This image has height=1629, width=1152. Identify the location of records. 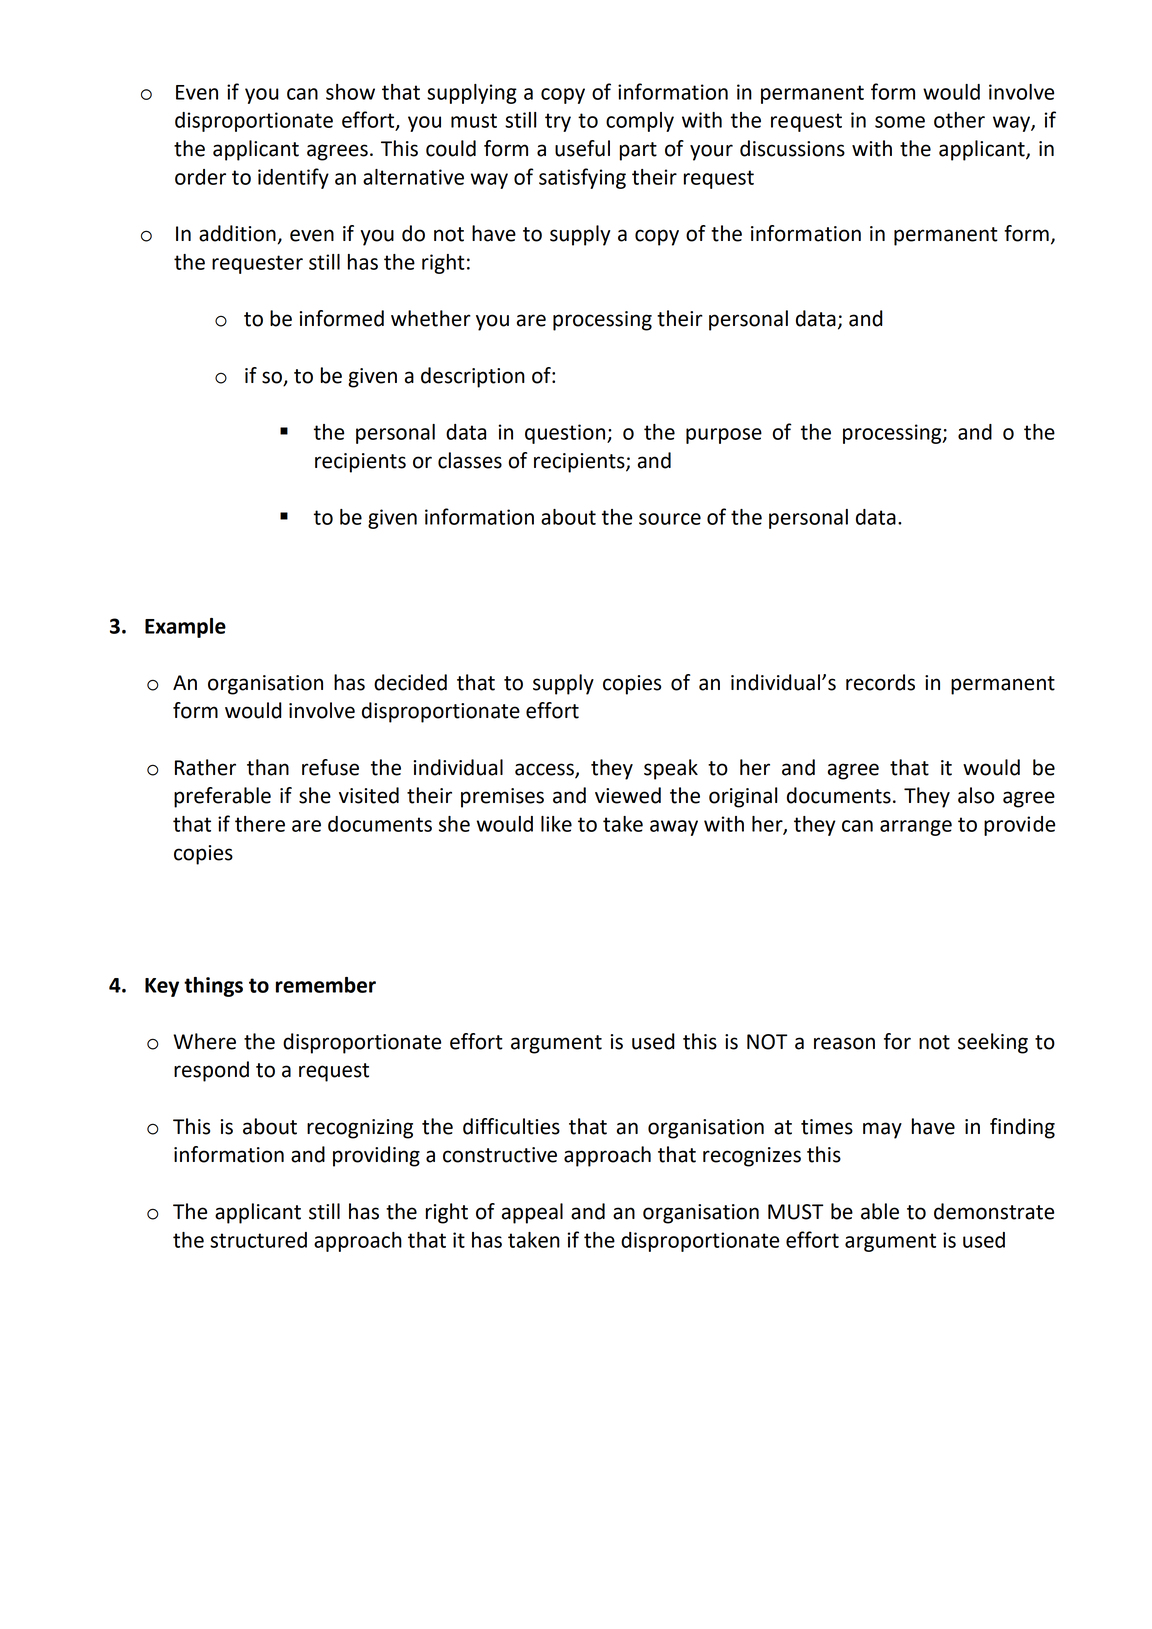
(880, 682).
